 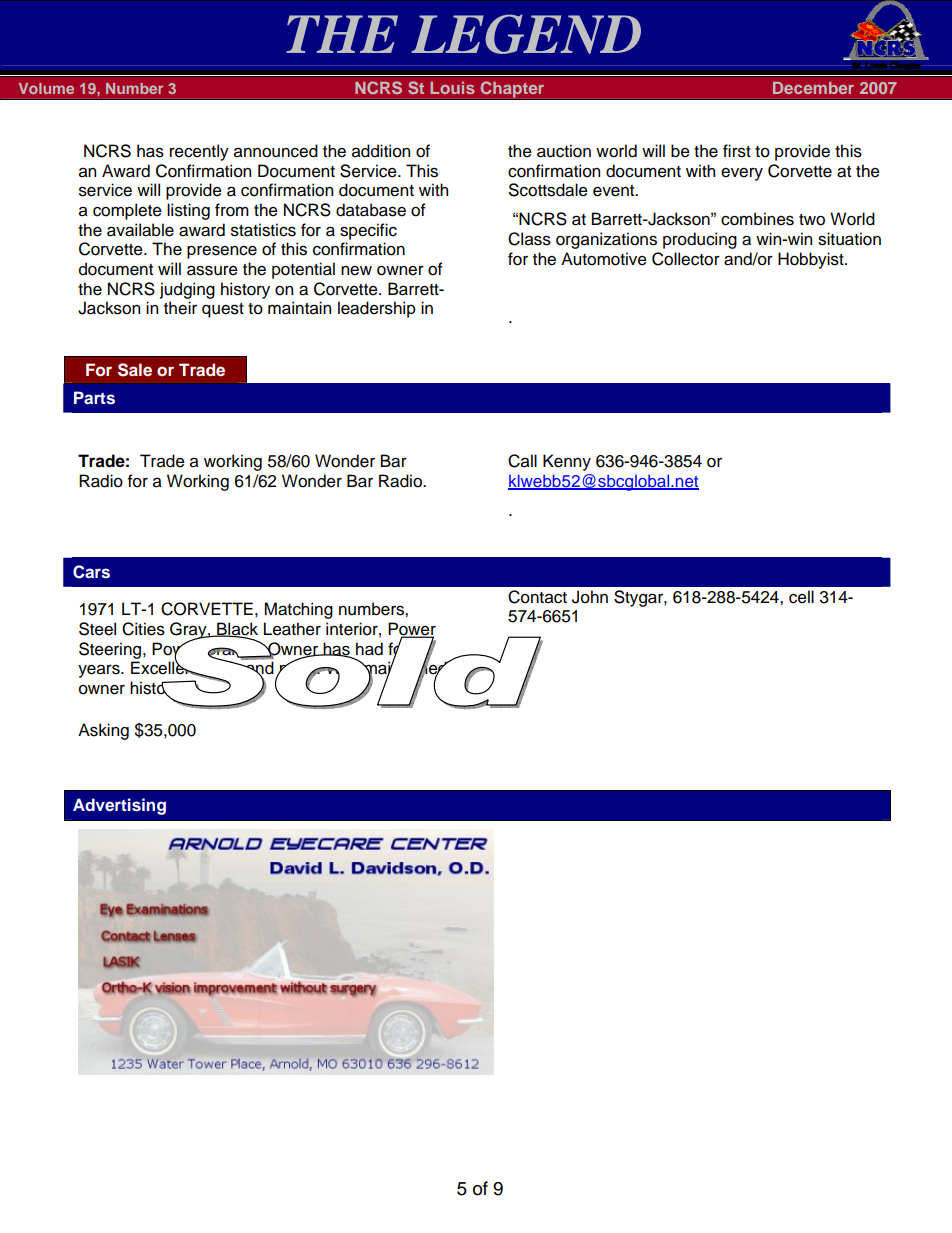 What do you see at coordinates (46, 88) in the page?
I see `Volume` at bounding box center [46, 88].
